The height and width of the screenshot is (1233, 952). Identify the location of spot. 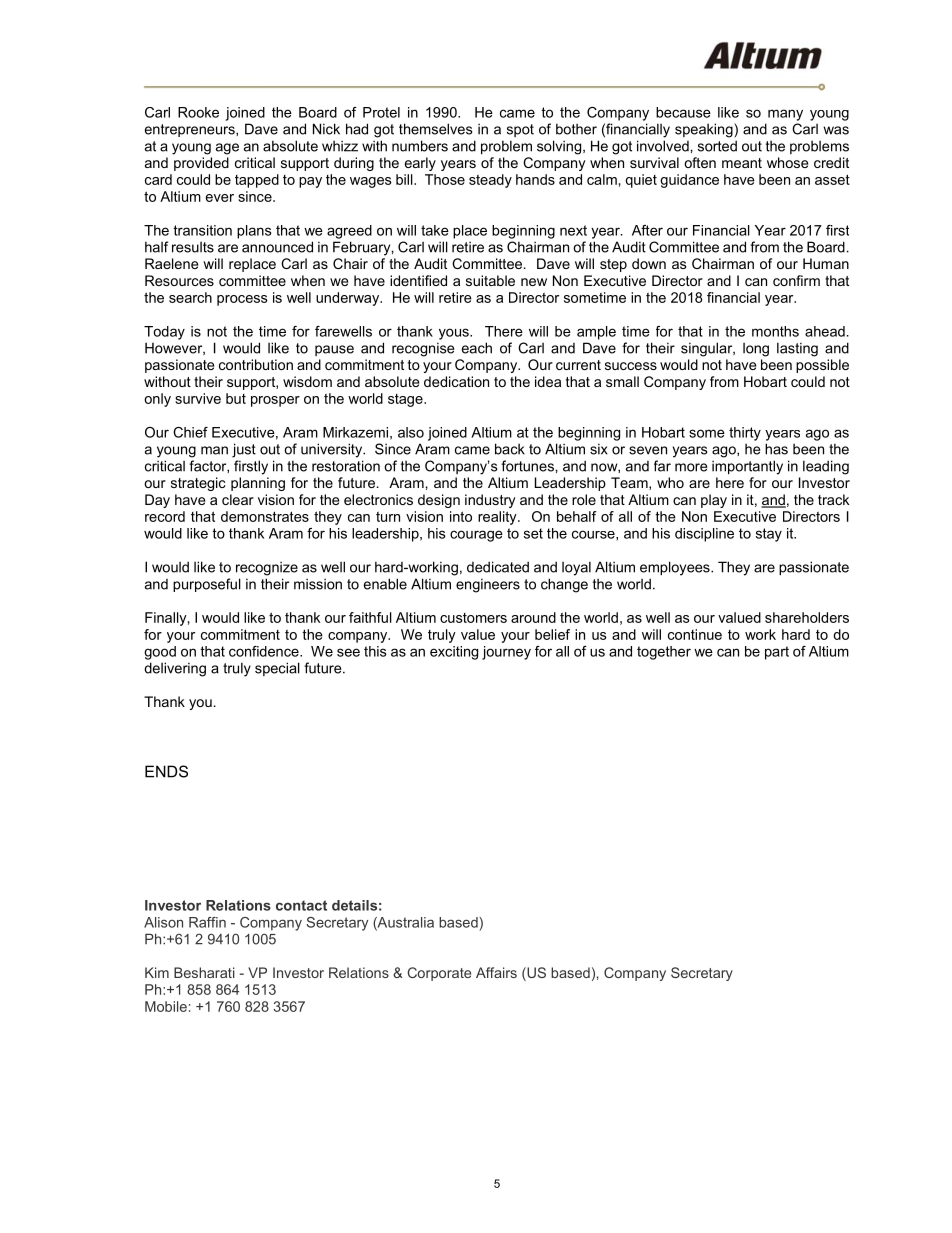
(520, 130).
